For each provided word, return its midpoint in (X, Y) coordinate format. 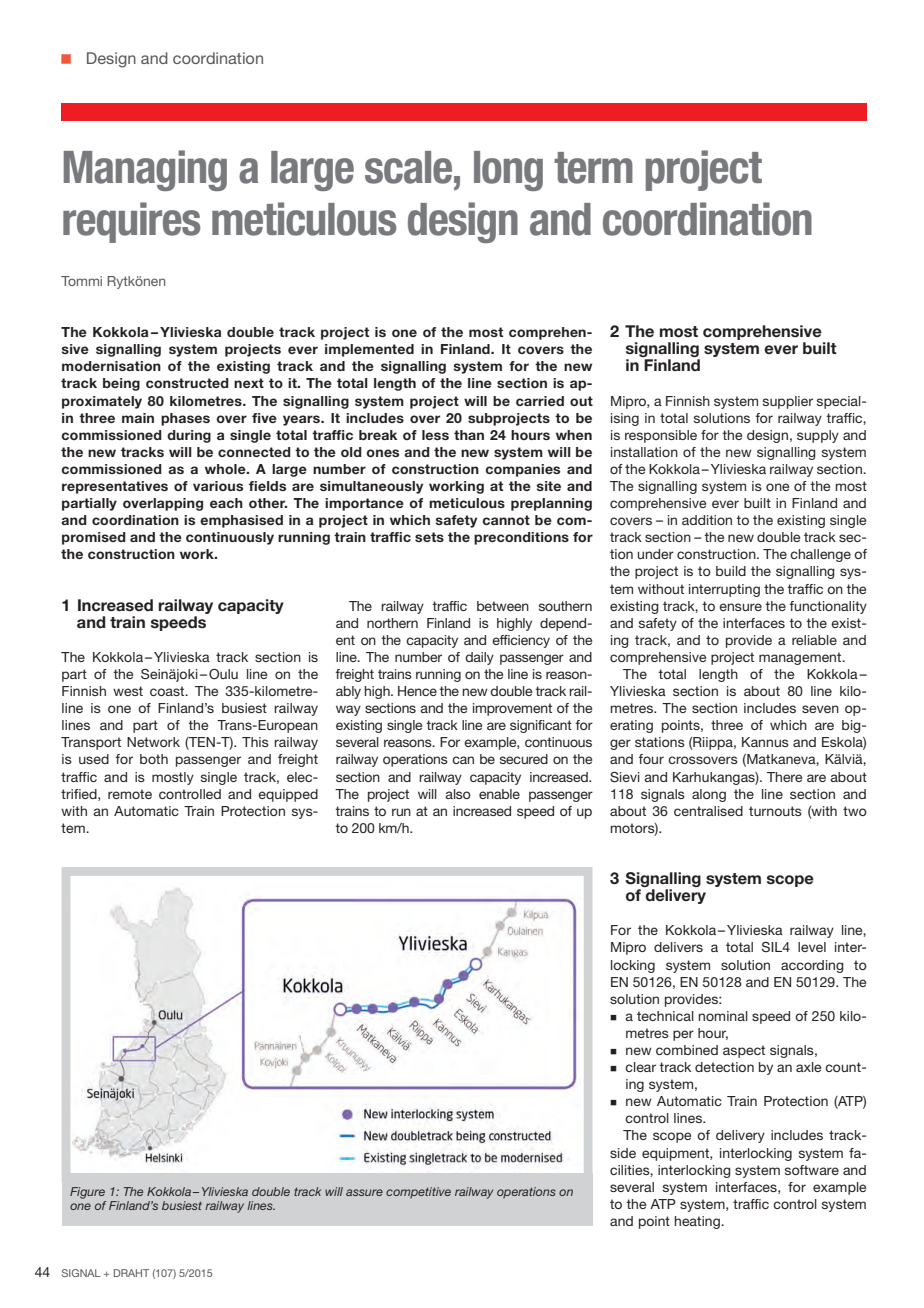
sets (429, 537)
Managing (145, 170)
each (226, 503)
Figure (87, 1193)
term (593, 168)
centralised (708, 811)
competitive (418, 1193)
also (458, 794)
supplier (788, 402)
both (154, 759)
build (731, 571)
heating (698, 1222)
